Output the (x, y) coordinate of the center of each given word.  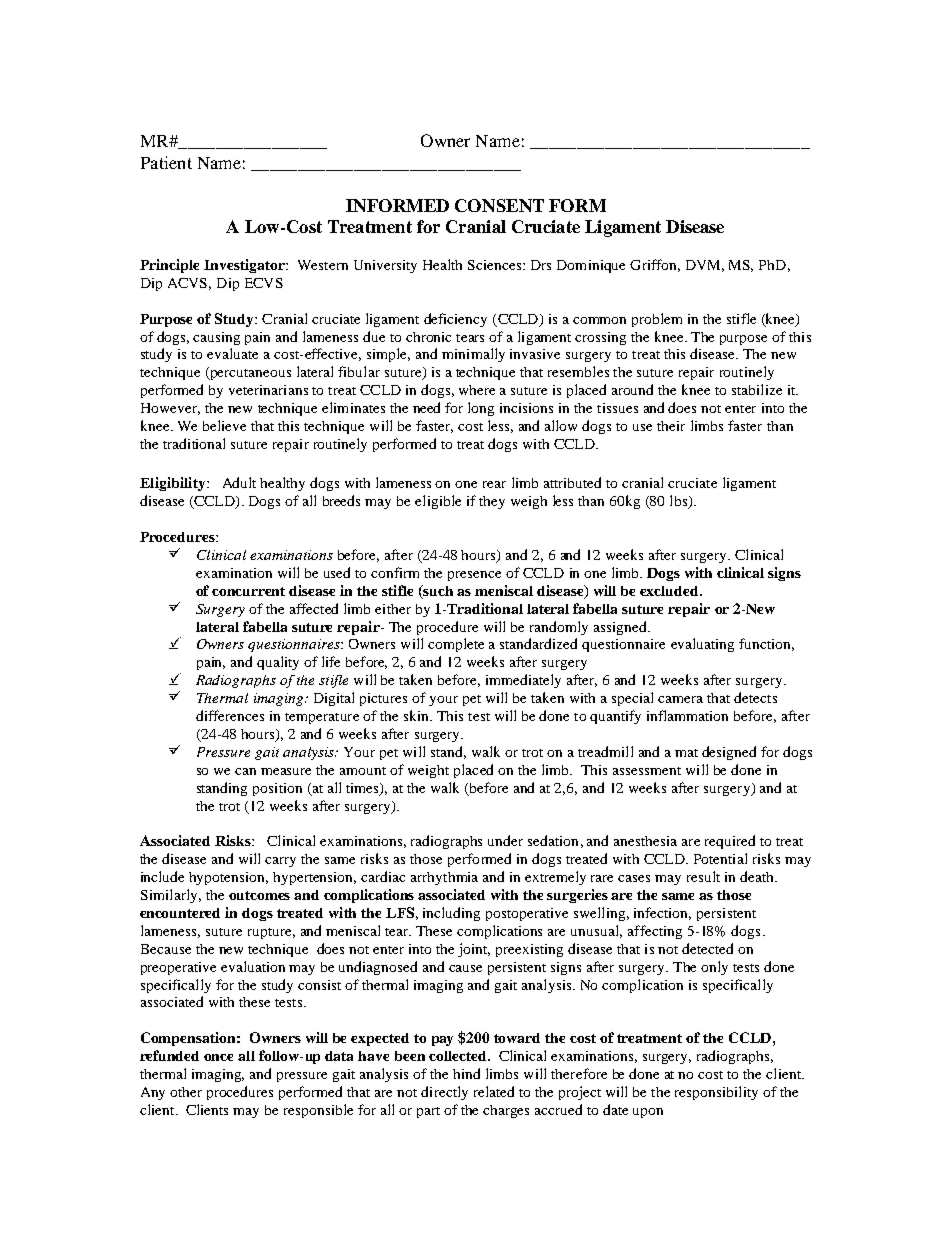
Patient (166, 162)
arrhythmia (444, 878)
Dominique (591, 266)
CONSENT (499, 205)
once (218, 1057)
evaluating (702, 645)
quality (278, 663)
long (481, 409)
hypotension (228, 878)
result (703, 876)
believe (224, 425)
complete (456, 645)
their (671, 426)
